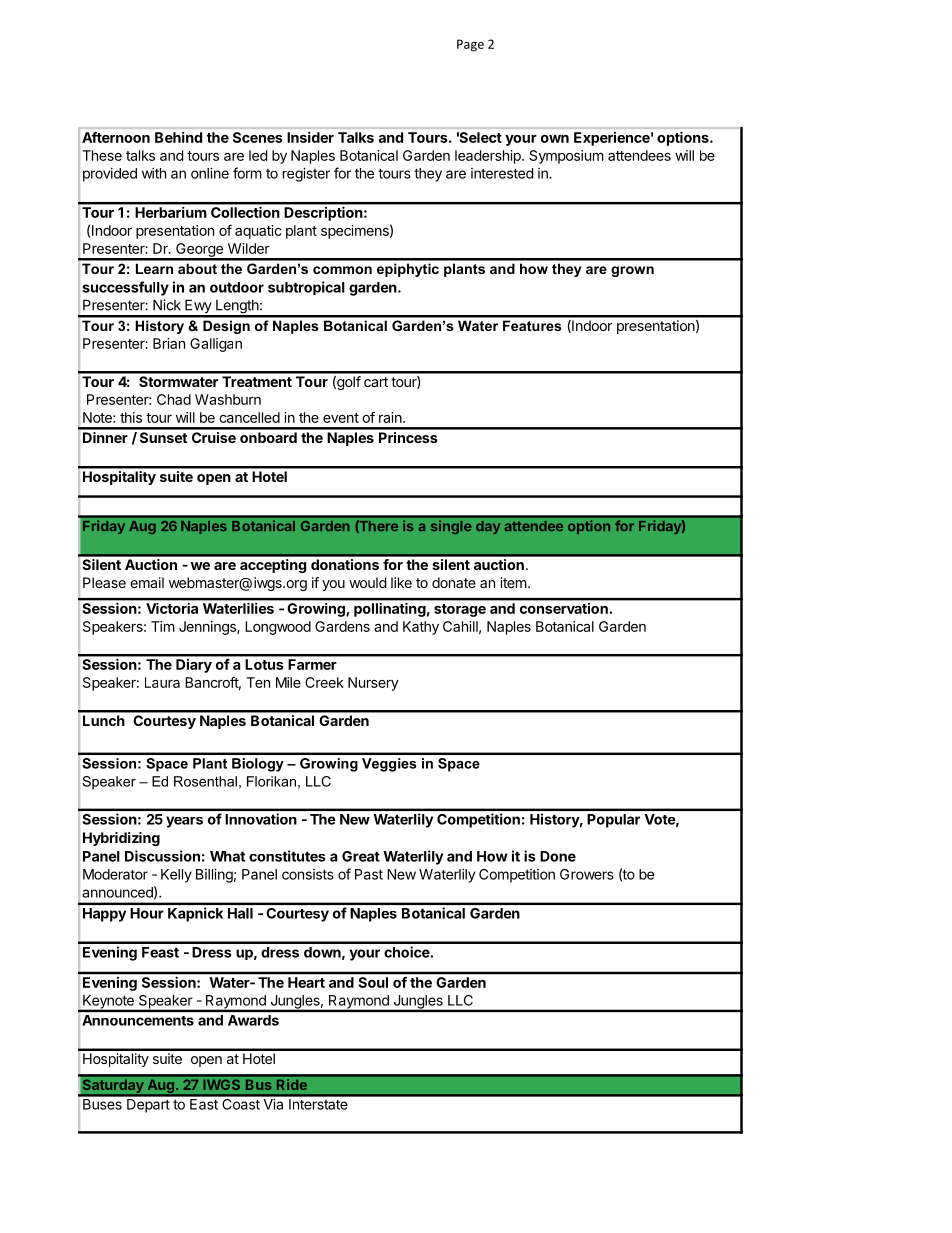 This screenshot has height=1233, width=952. What do you see at coordinates (514, 582) in the screenshot?
I see `item` at bounding box center [514, 582].
